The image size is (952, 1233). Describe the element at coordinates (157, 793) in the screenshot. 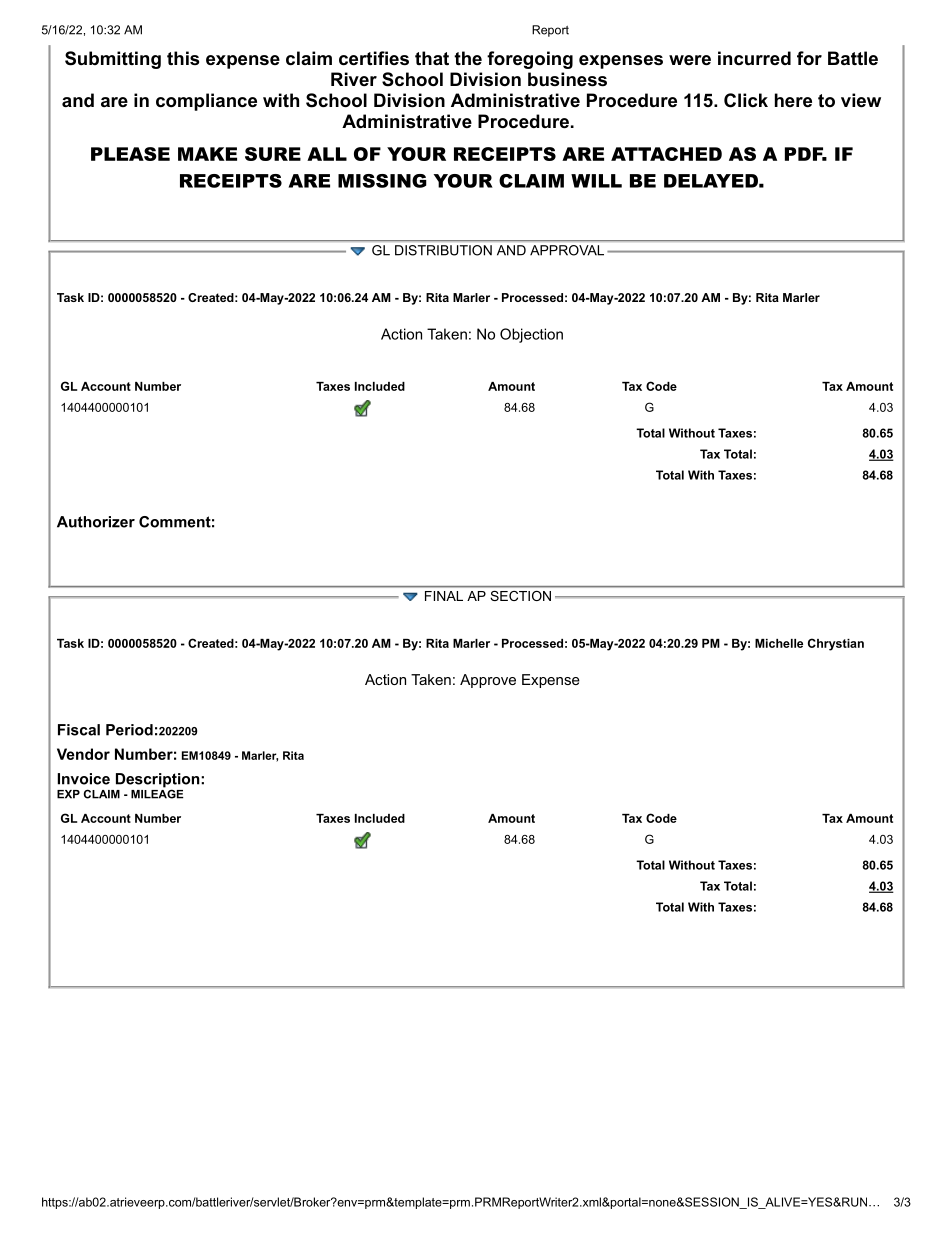

I see `MILEAGE` at that location.
